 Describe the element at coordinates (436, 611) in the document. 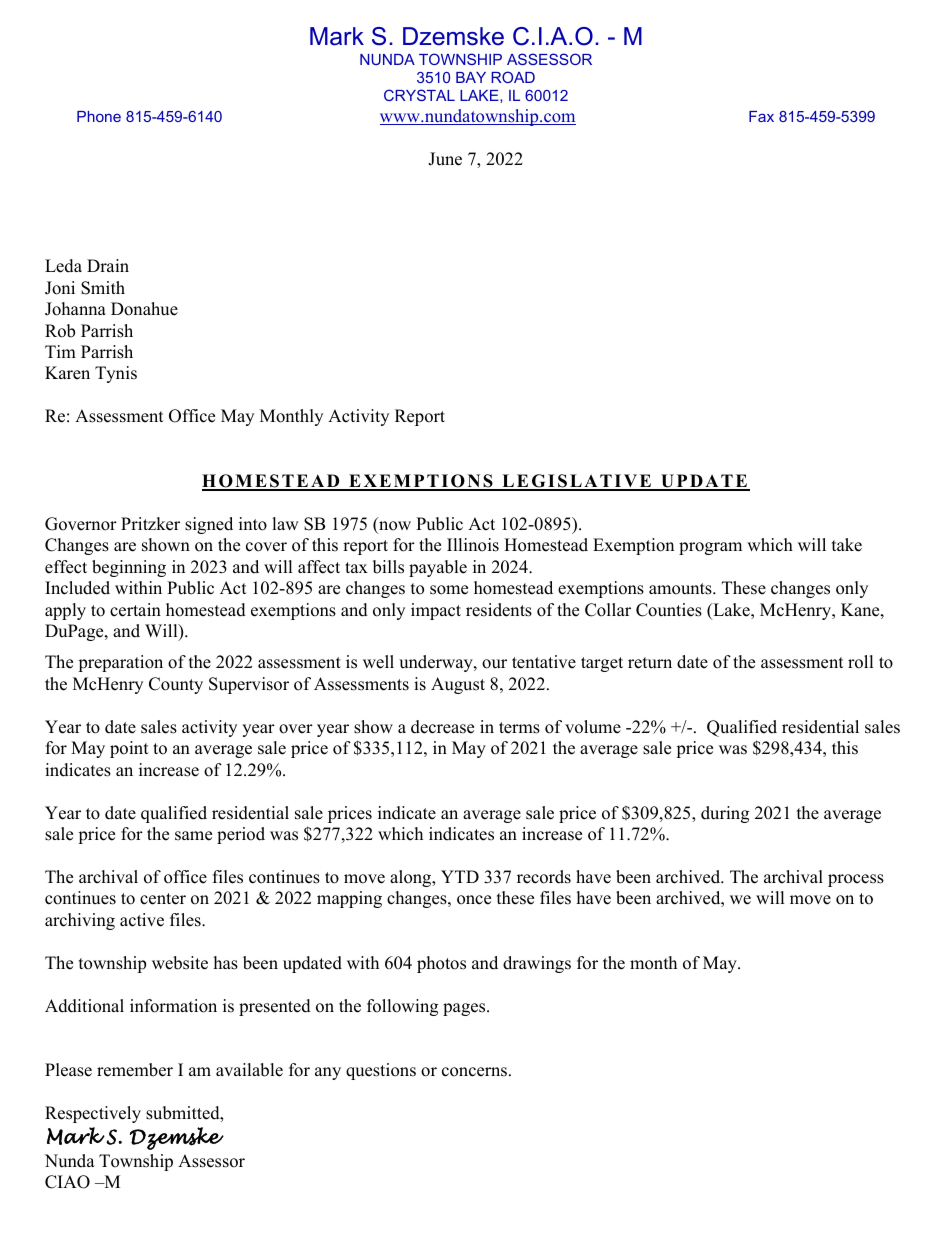

I see `impact` at that location.
